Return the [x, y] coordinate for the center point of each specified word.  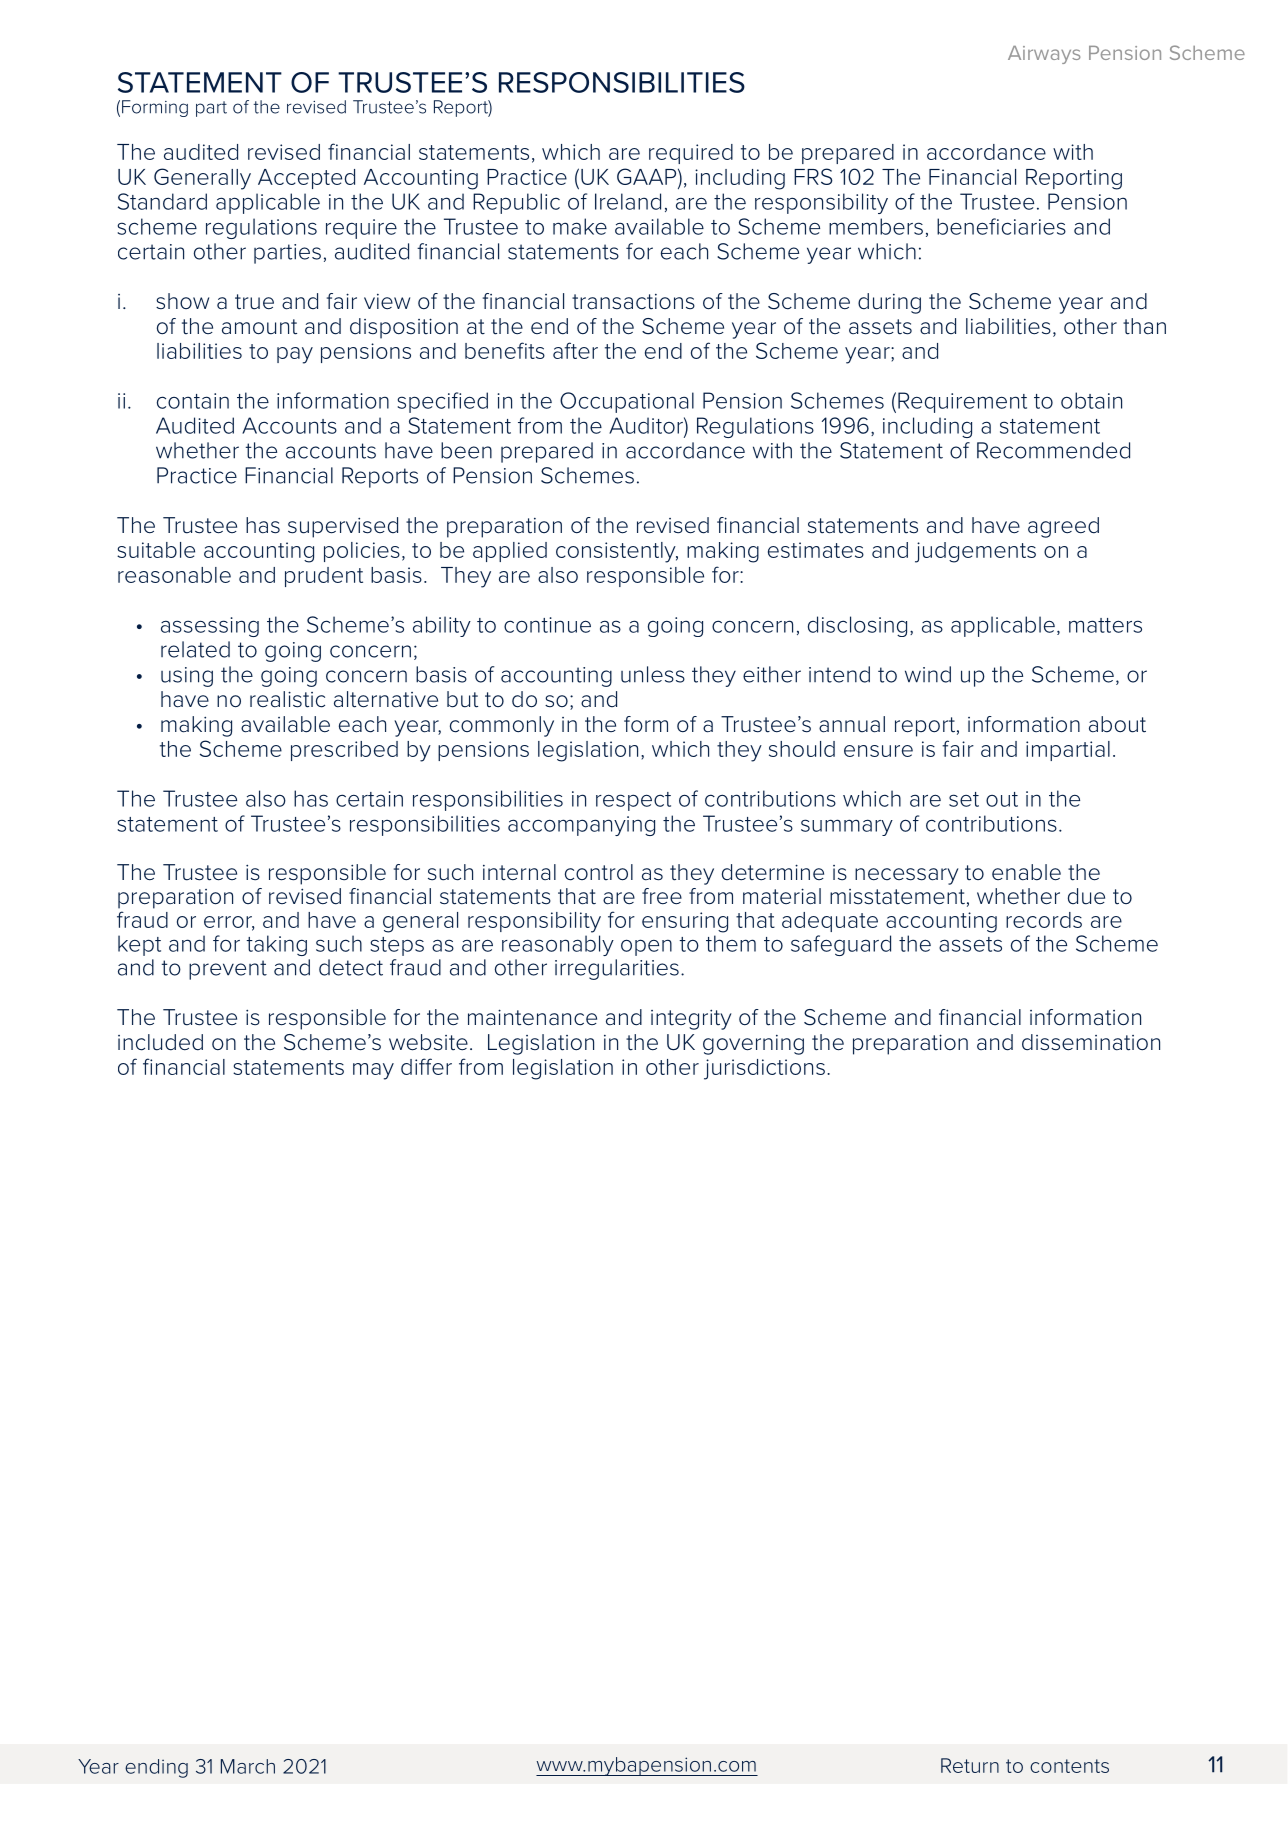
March [248, 1766]
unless [653, 674]
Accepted [306, 179]
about [1117, 724]
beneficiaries [1001, 226]
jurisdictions [764, 1069]
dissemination [1091, 1042]
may [373, 1071]
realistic [287, 699]
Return [970, 1765]
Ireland [628, 201]
